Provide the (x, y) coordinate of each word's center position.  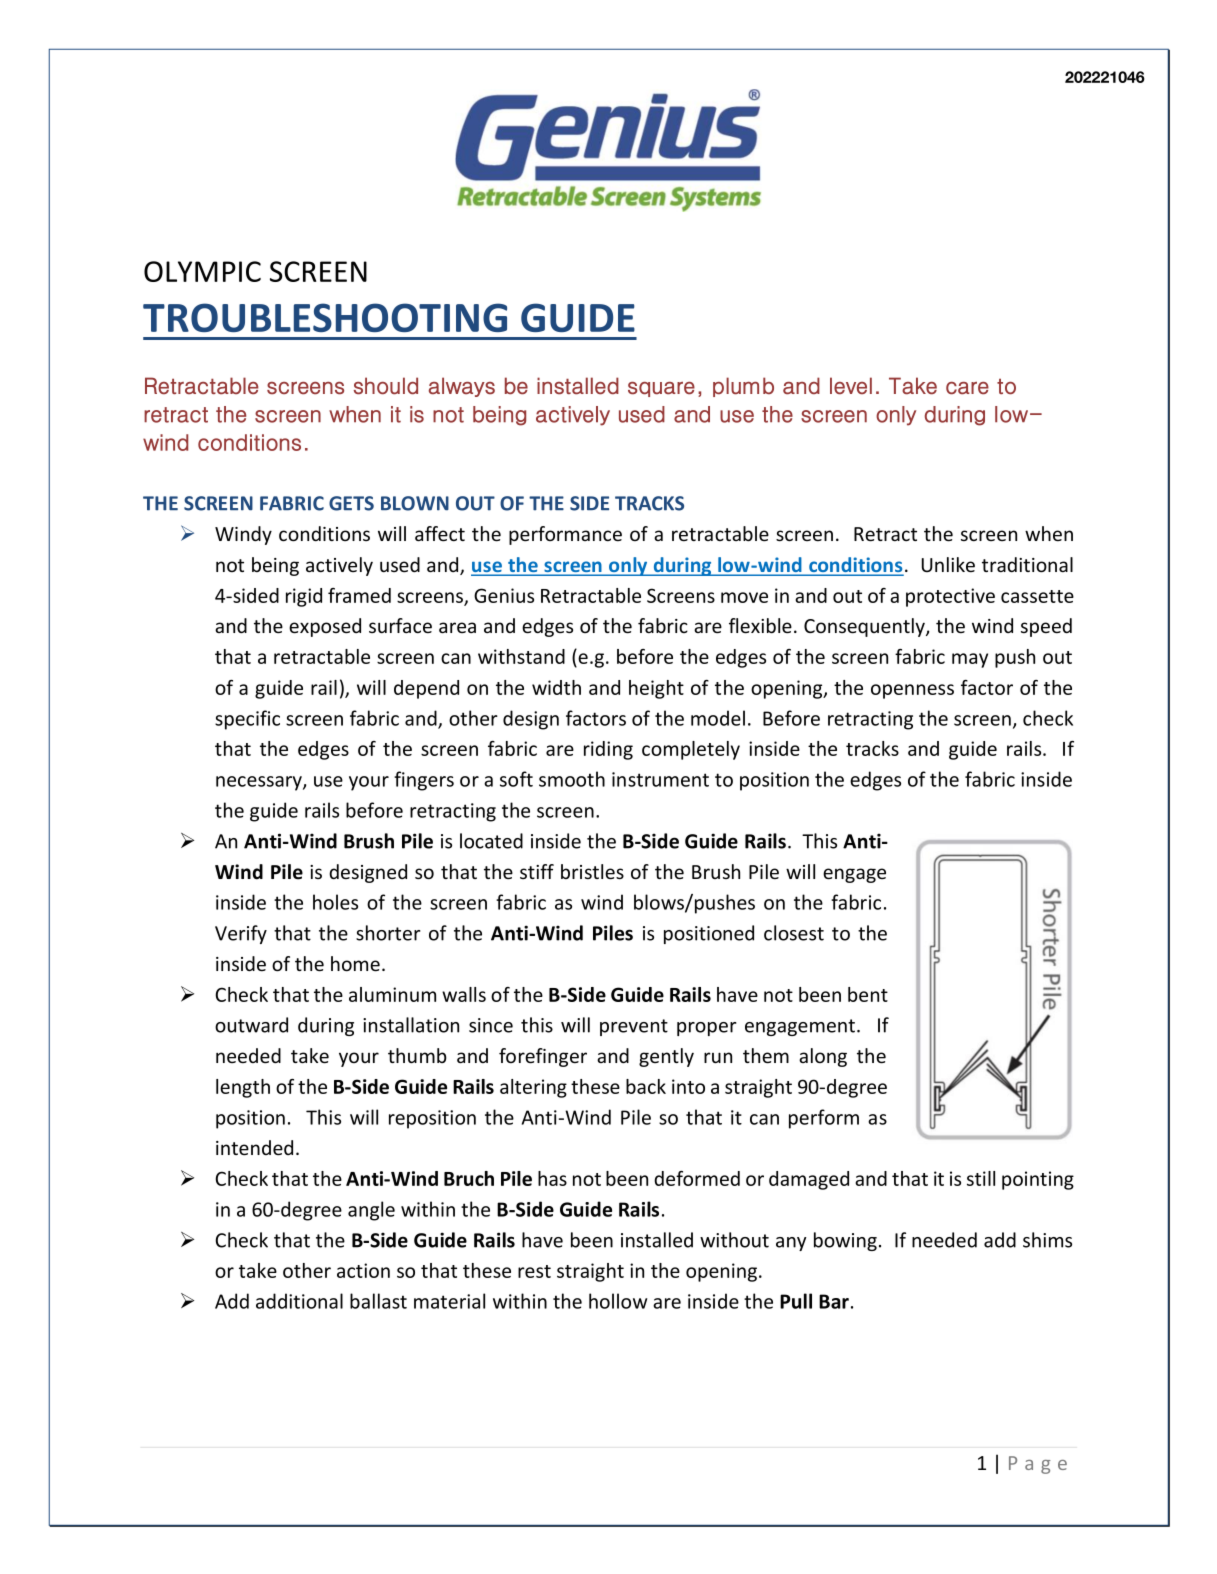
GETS (351, 503)
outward (251, 1025)
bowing (845, 1241)
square (661, 389)
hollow (618, 1301)
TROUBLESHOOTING (325, 317)
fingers (424, 781)
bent (868, 994)
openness (912, 691)
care (967, 388)
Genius (504, 595)
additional (299, 1301)
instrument (660, 779)
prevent (634, 1027)
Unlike (948, 564)
